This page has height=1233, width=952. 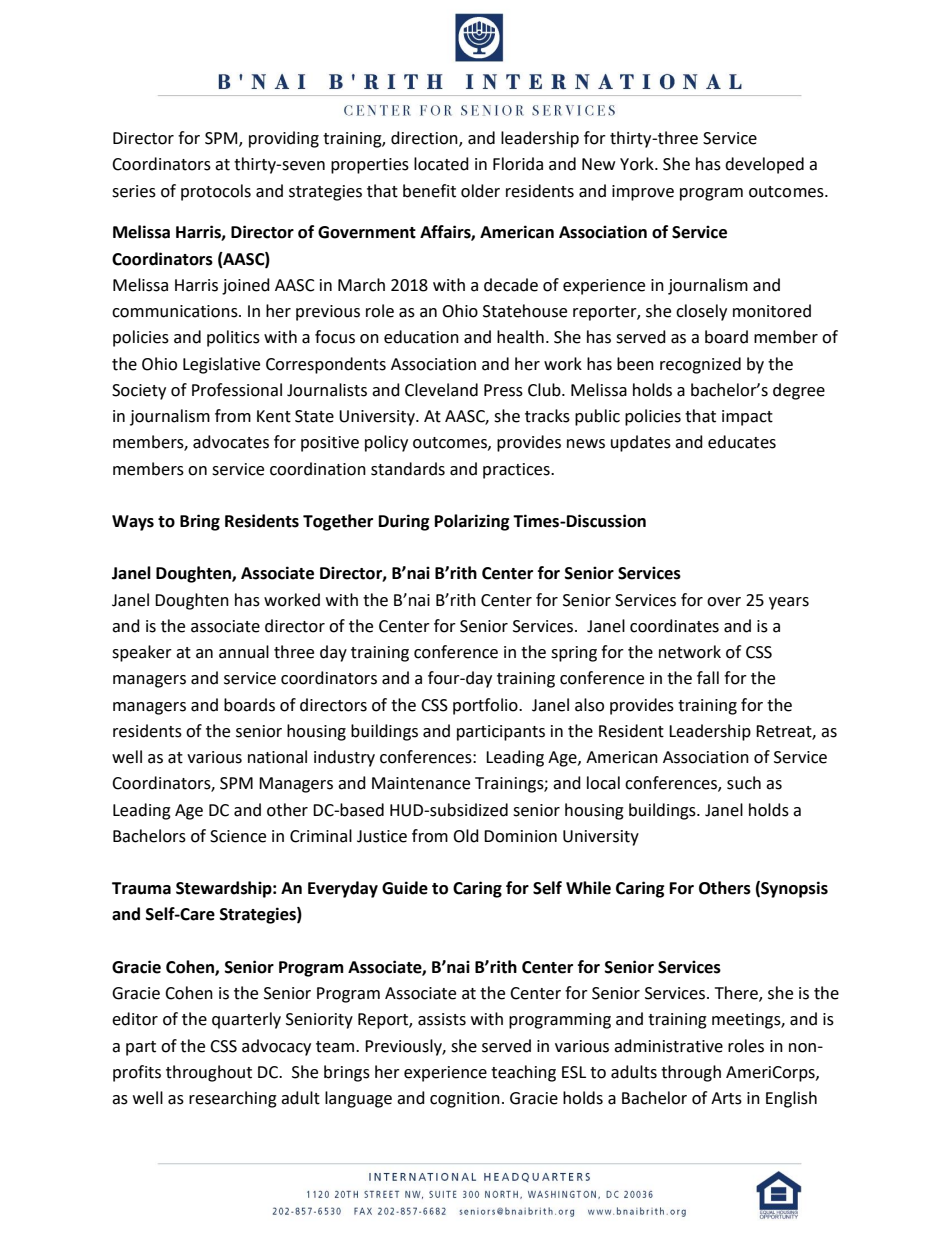 What do you see at coordinates (764, 165) in the page?
I see `developed` at bounding box center [764, 165].
